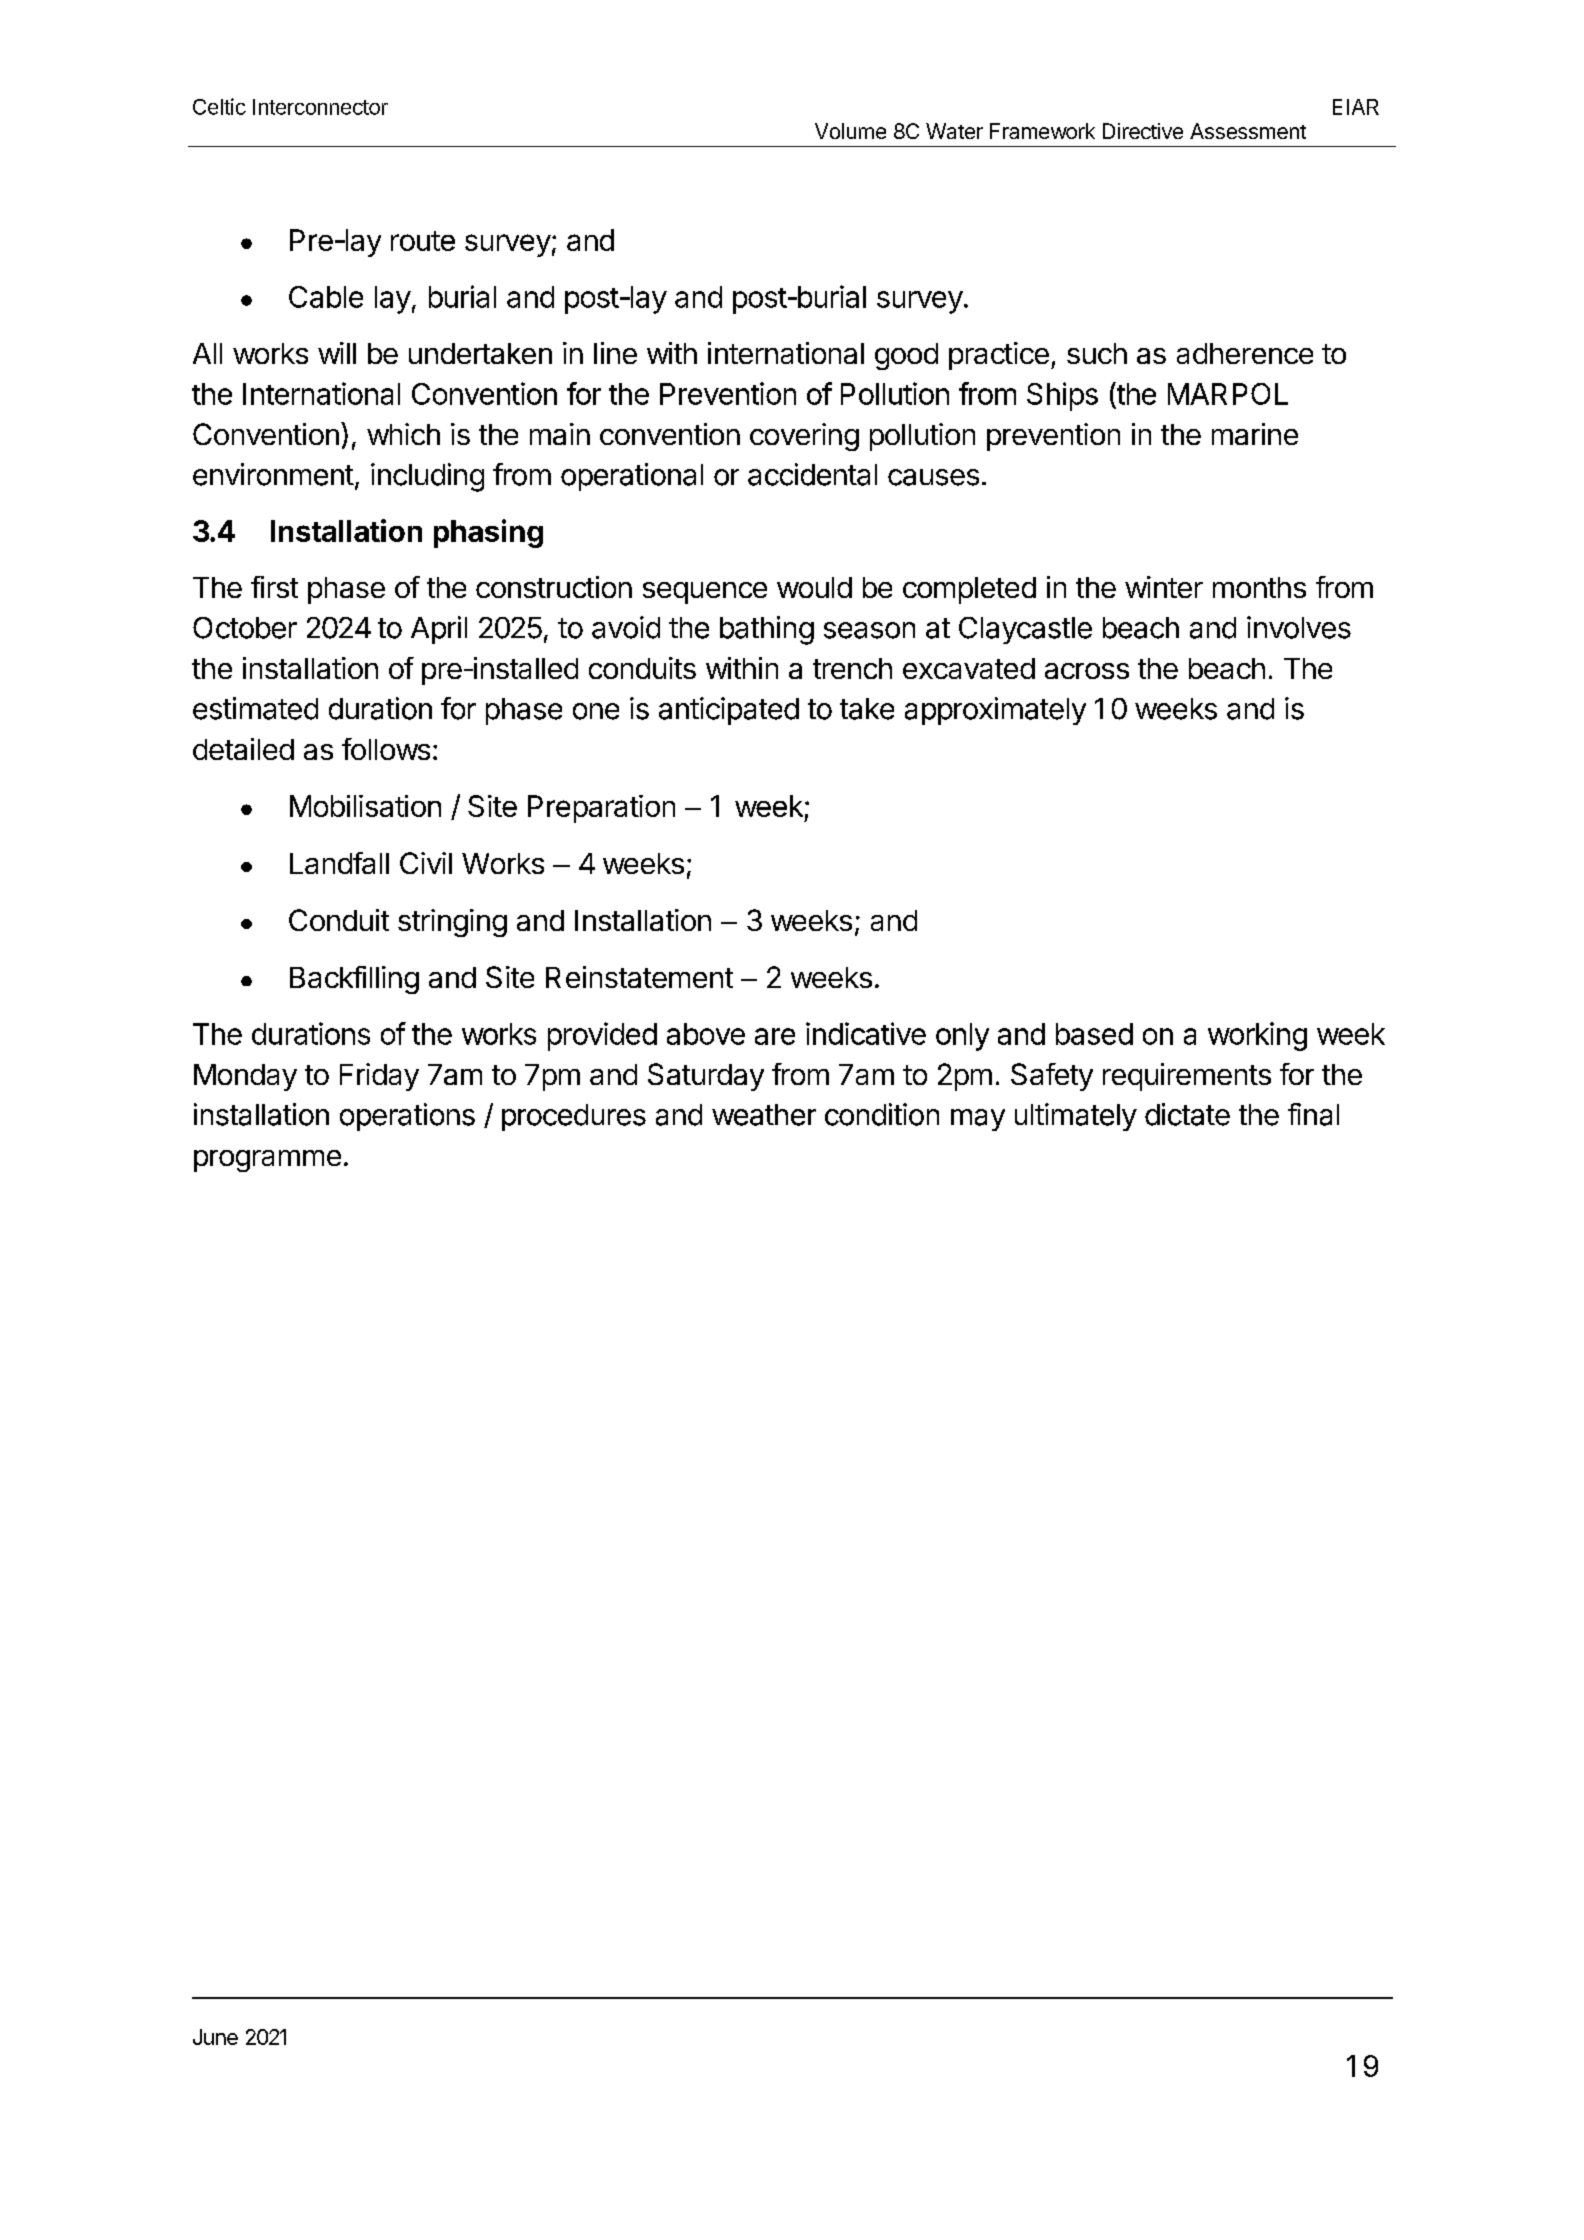 The width and height of the page is (1584, 2240). I want to click on are, so click(775, 1036).
